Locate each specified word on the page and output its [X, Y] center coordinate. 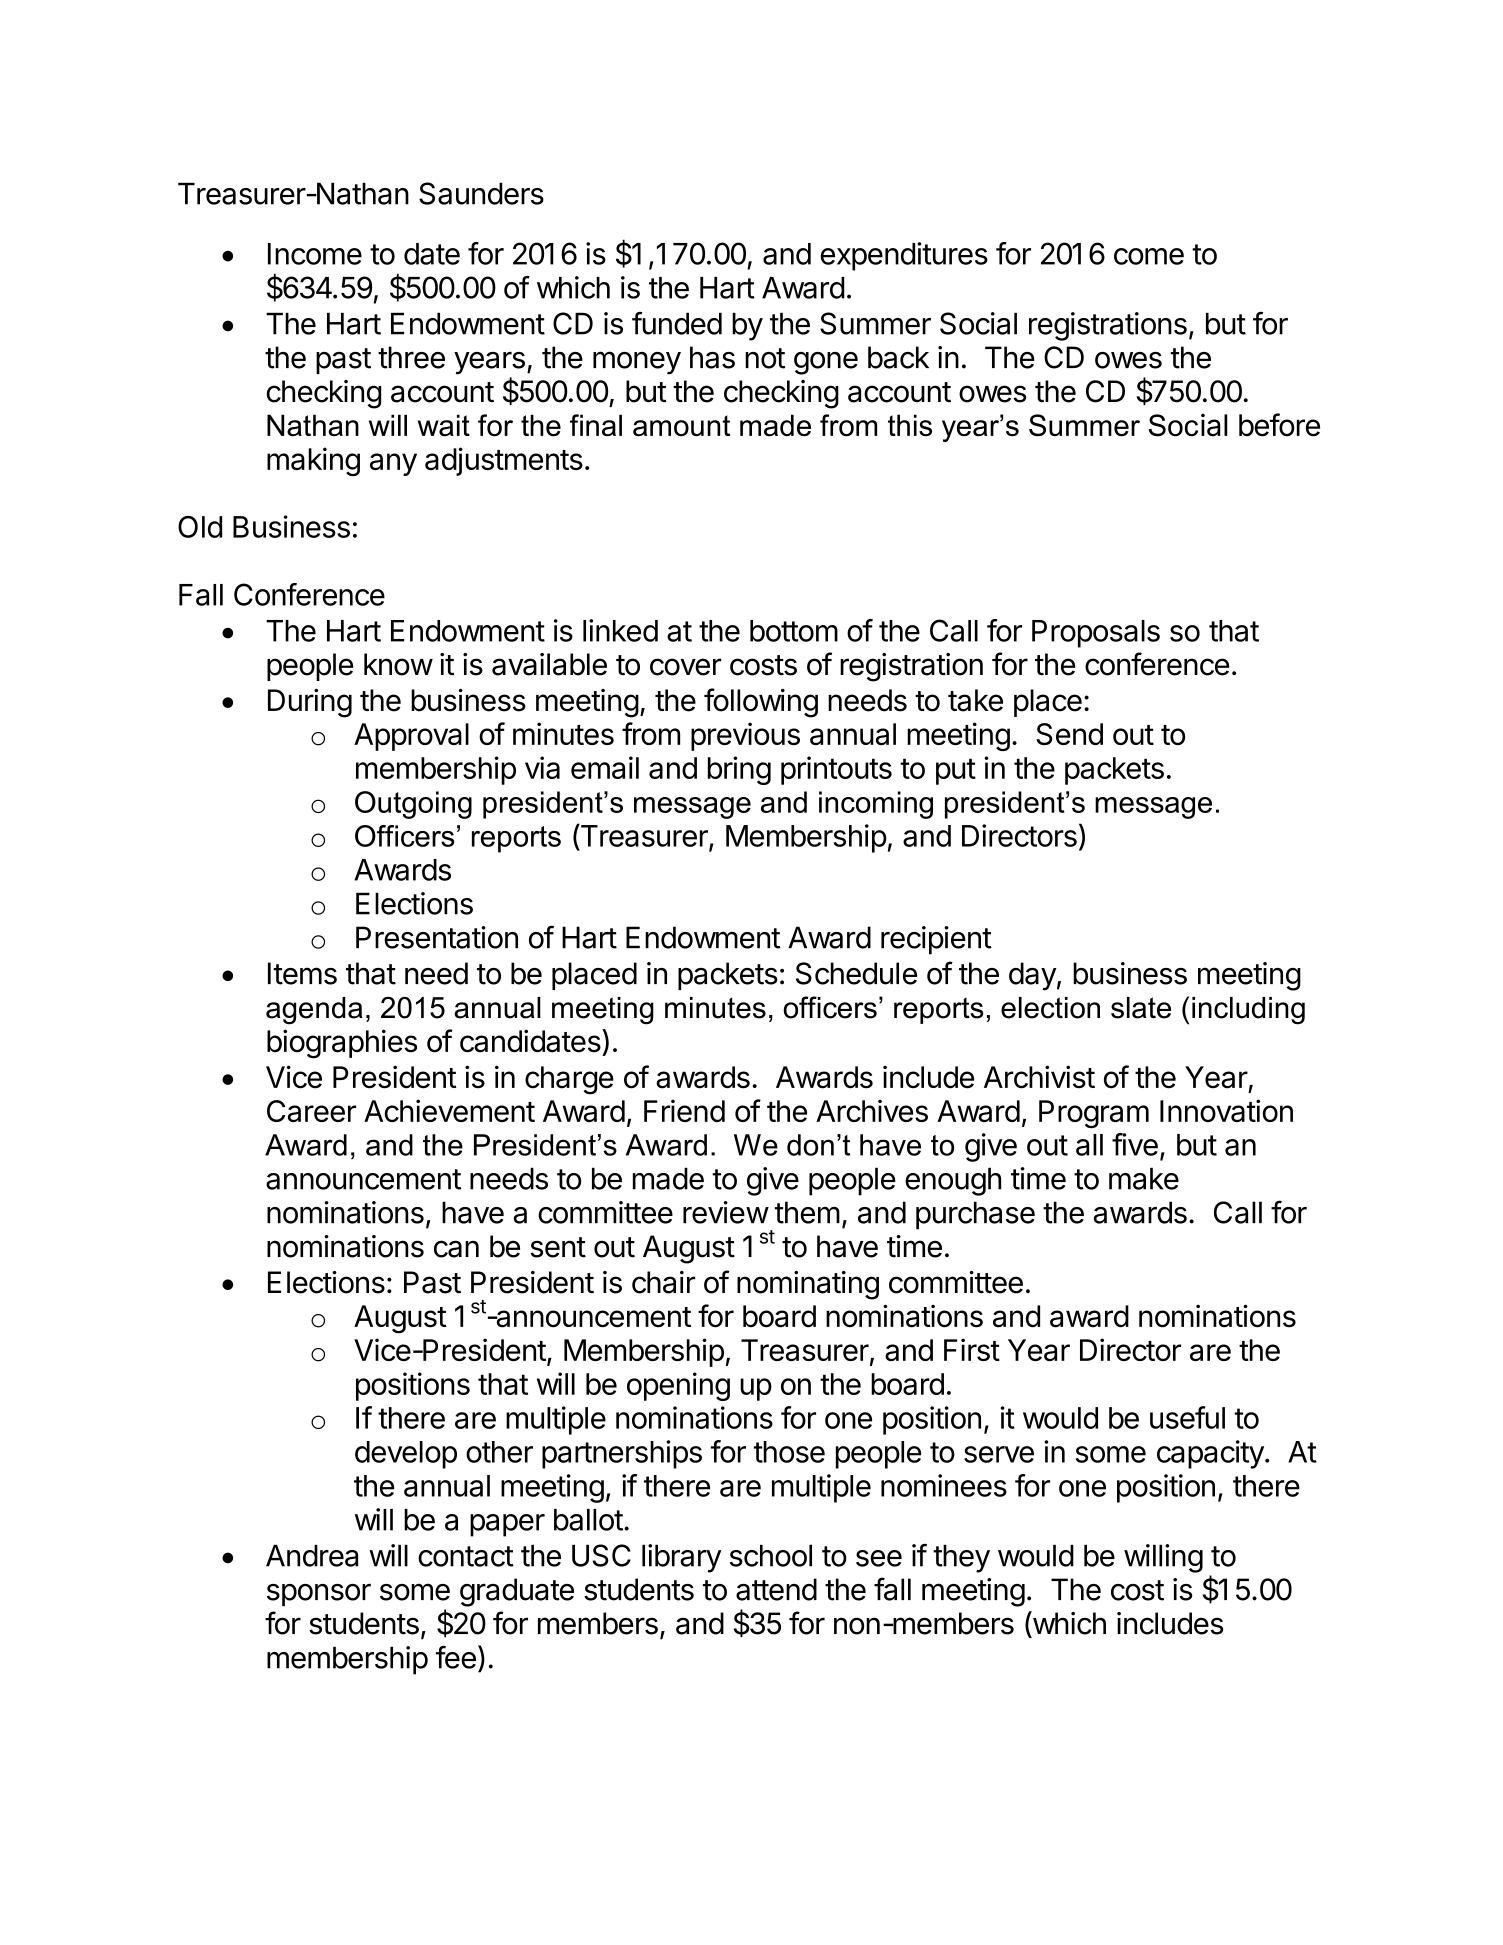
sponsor [319, 1595]
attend [776, 1589]
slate [1141, 1008]
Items [302, 973]
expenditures [904, 256]
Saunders [481, 193]
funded [677, 323]
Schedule [856, 973]
